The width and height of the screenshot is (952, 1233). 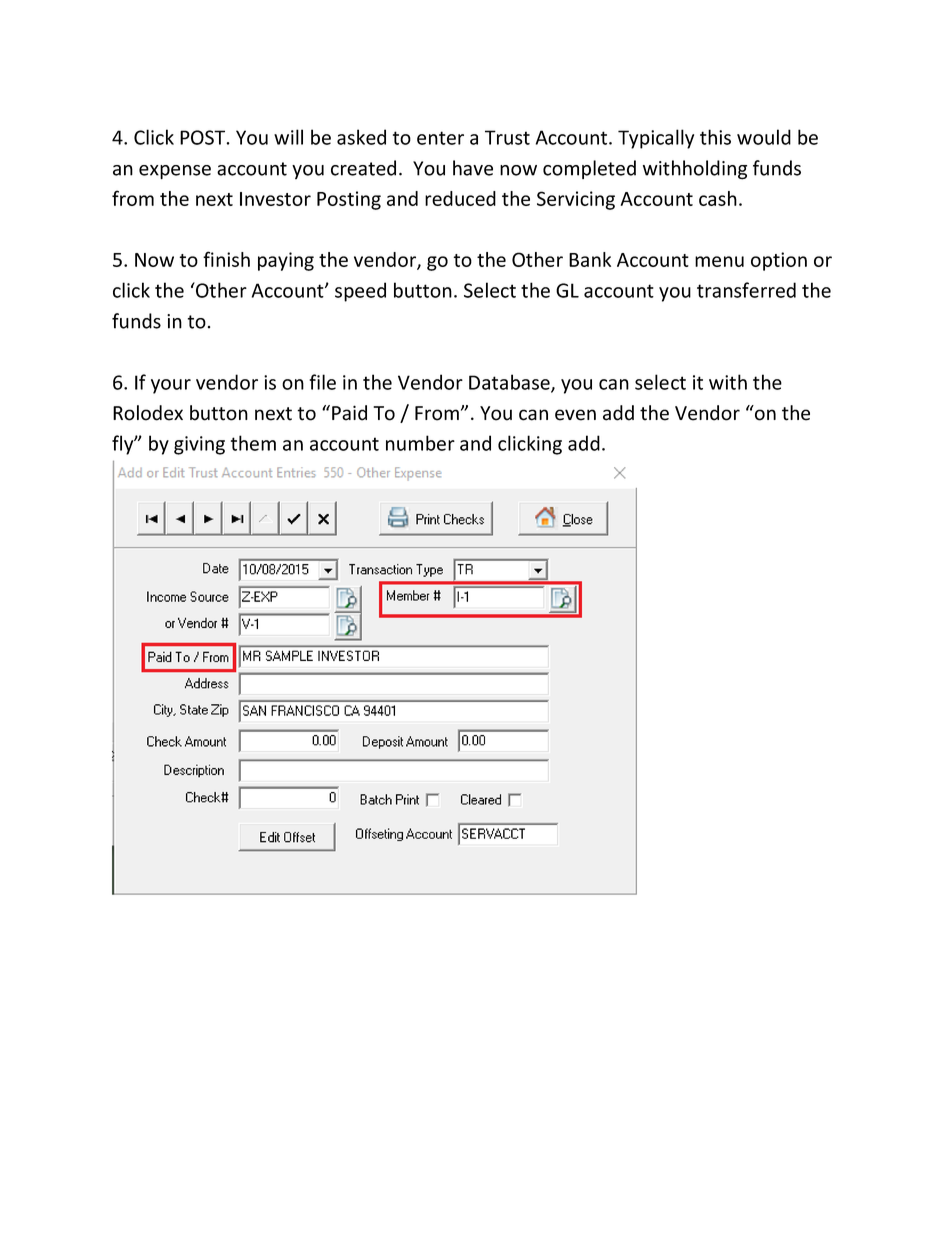 What do you see at coordinates (226, 259) in the screenshot?
I see `finish` at bounding box center [226, 259].
